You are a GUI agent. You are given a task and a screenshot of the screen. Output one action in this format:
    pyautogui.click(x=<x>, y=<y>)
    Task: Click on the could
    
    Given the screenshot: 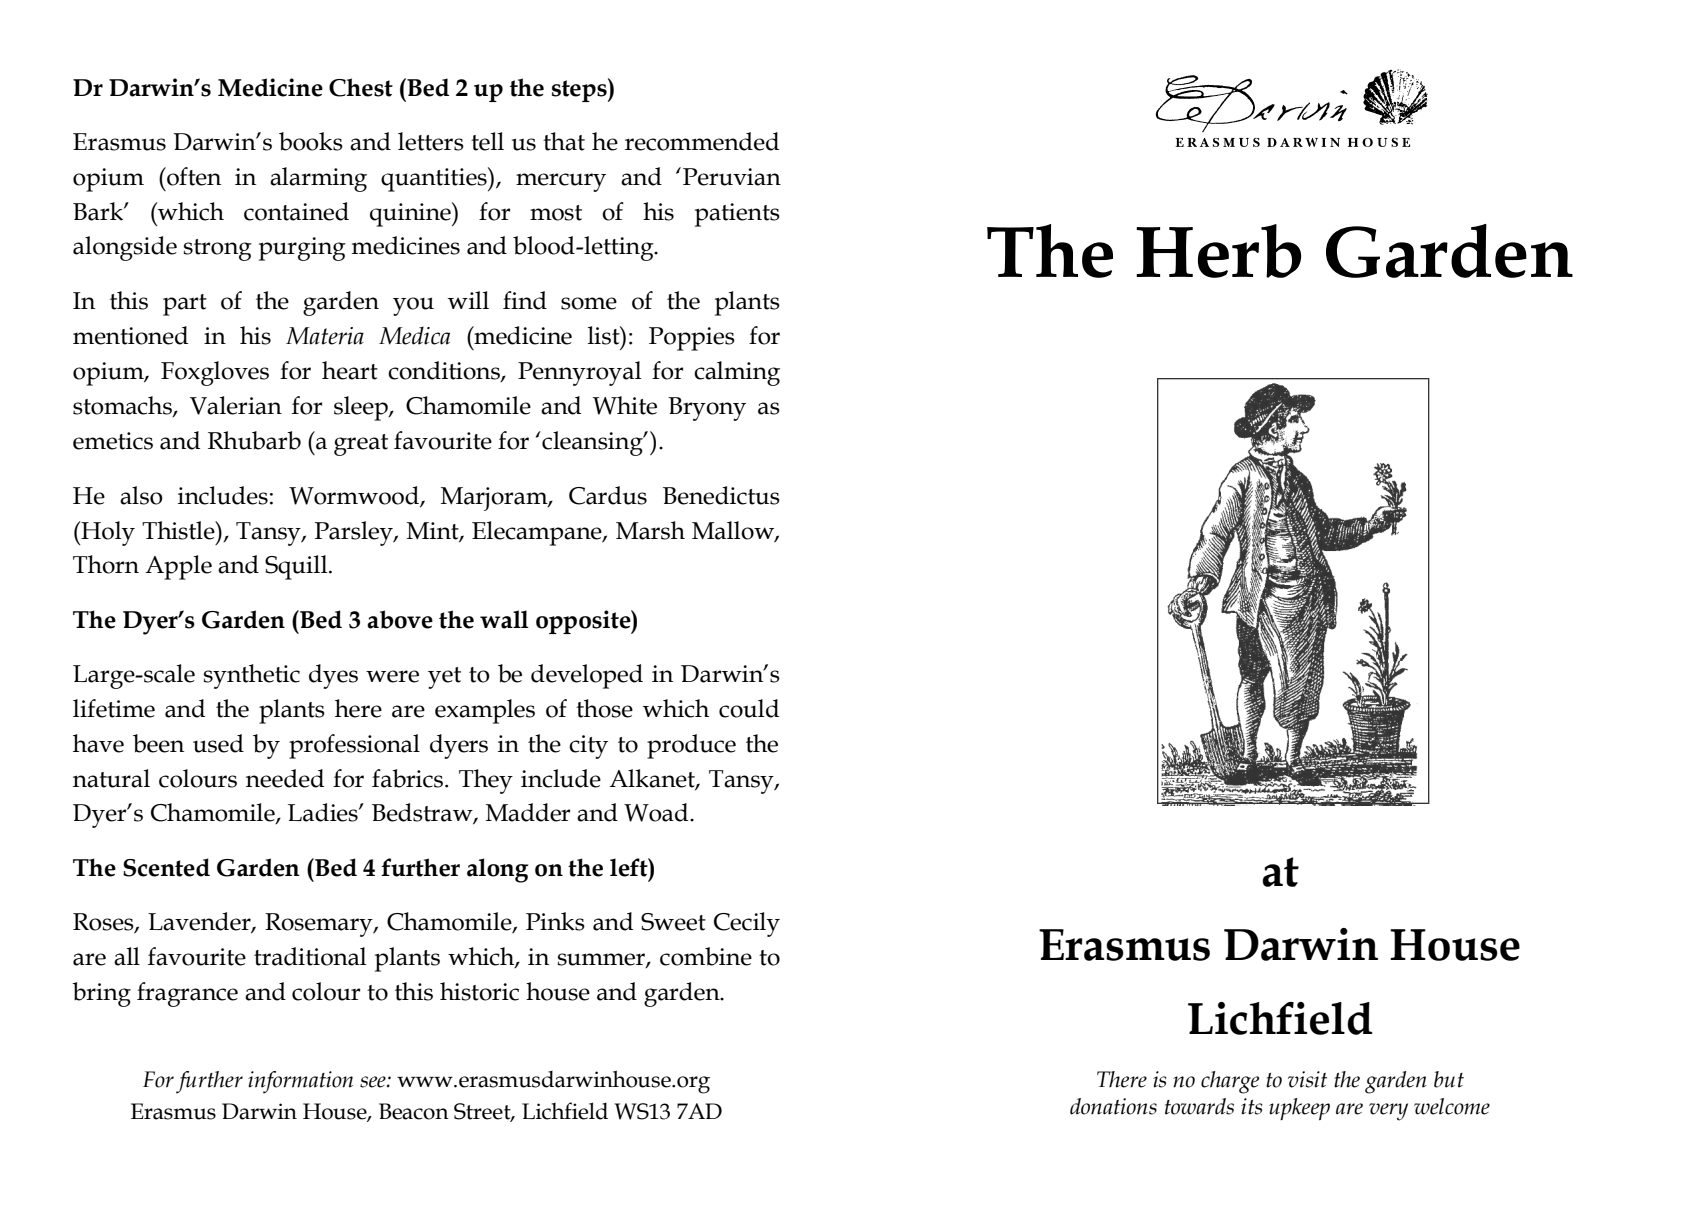 What is the action you would take?
    pyautogui.click(x=749, y=708)
